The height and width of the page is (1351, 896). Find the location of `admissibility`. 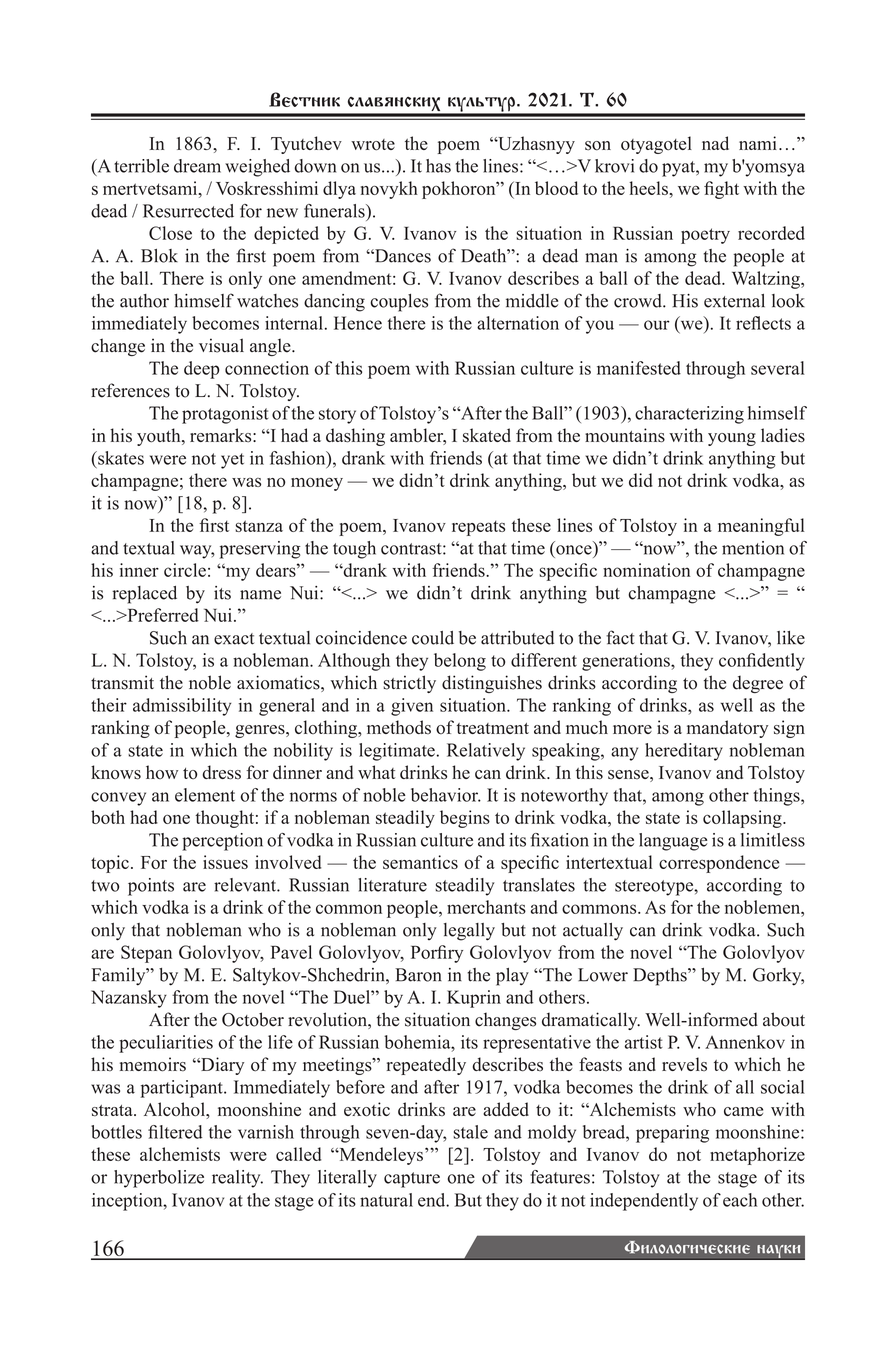

admissibility is located at coordinates (182, 707).
